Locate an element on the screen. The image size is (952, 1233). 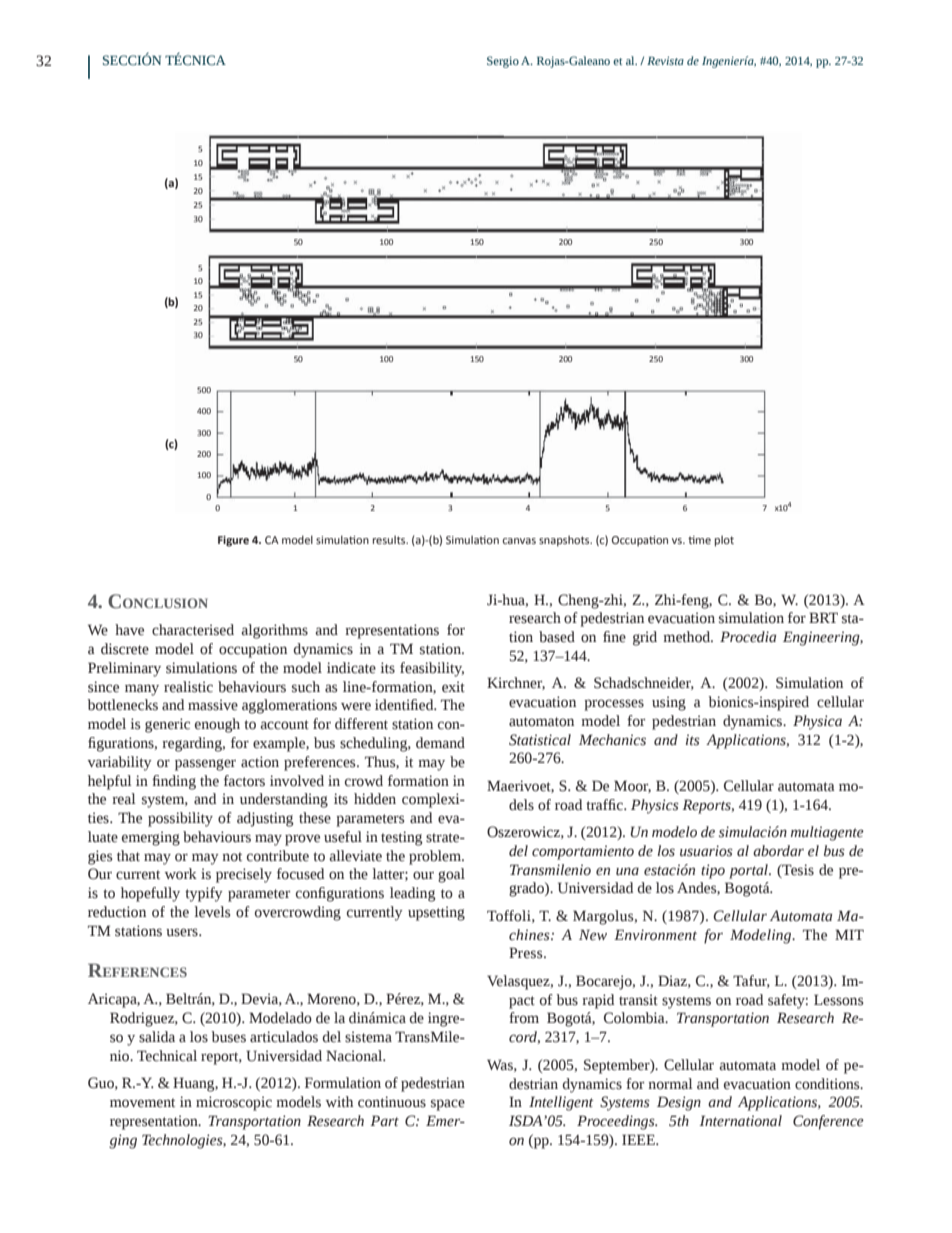
Conference is located at coordinates (828, 1122).
